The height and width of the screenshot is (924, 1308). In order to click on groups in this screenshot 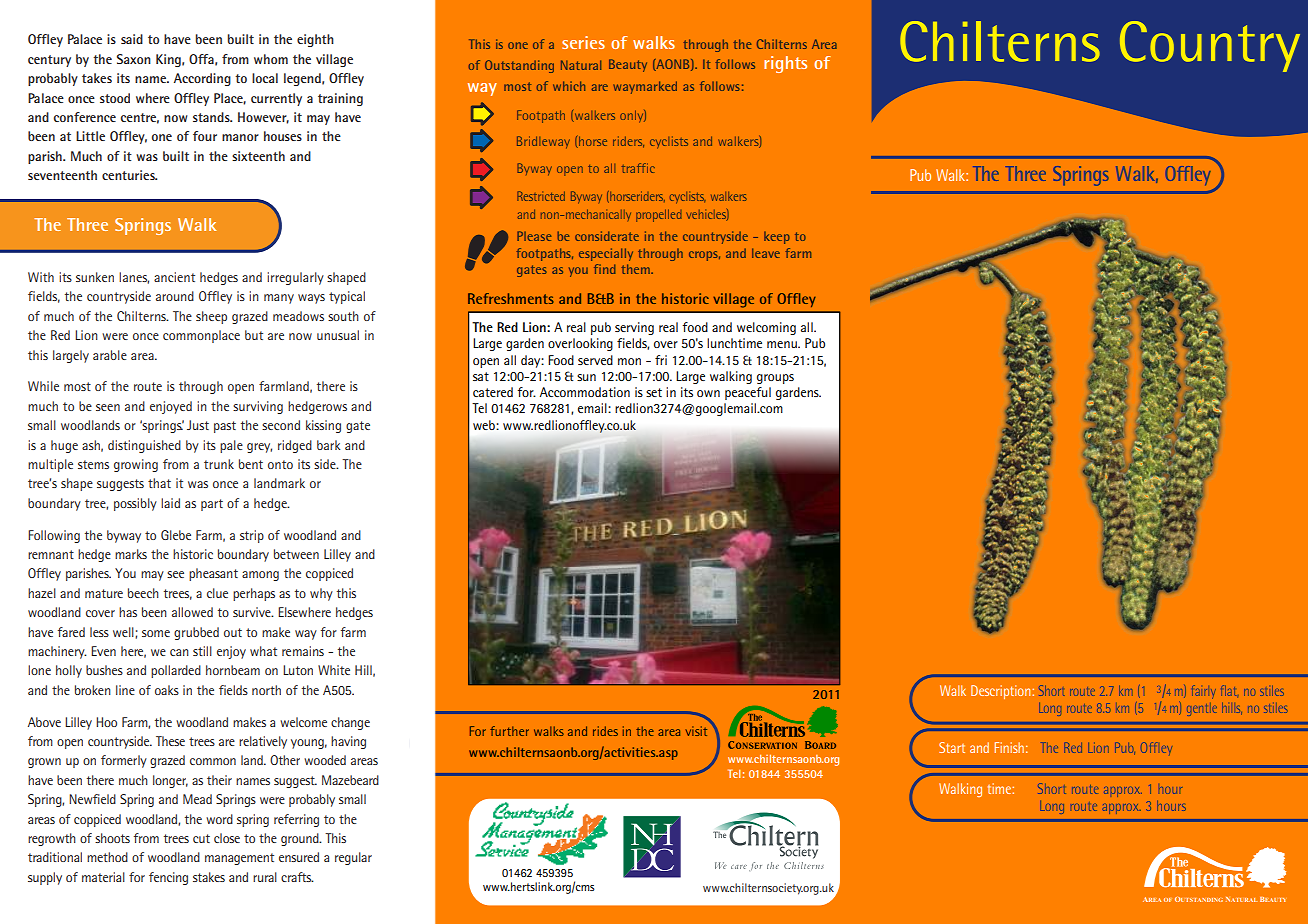, I will do `click(775, 379)`.
